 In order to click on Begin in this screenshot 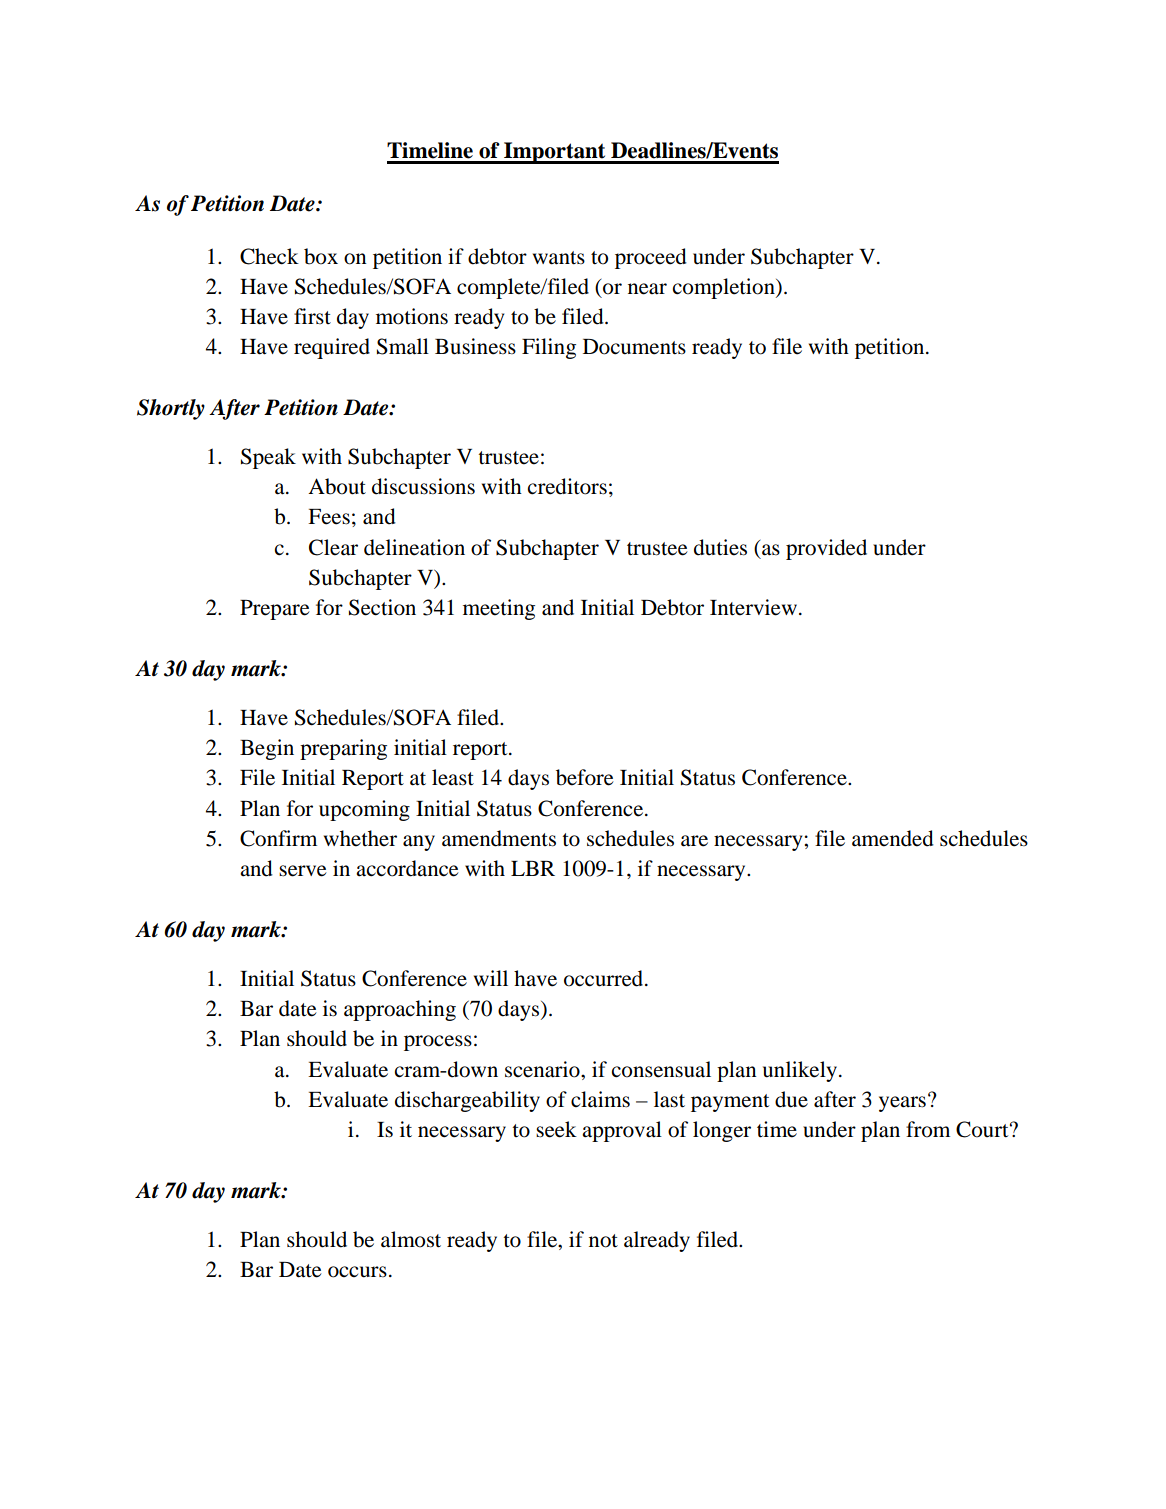, I will do `click(267, 749)`.
